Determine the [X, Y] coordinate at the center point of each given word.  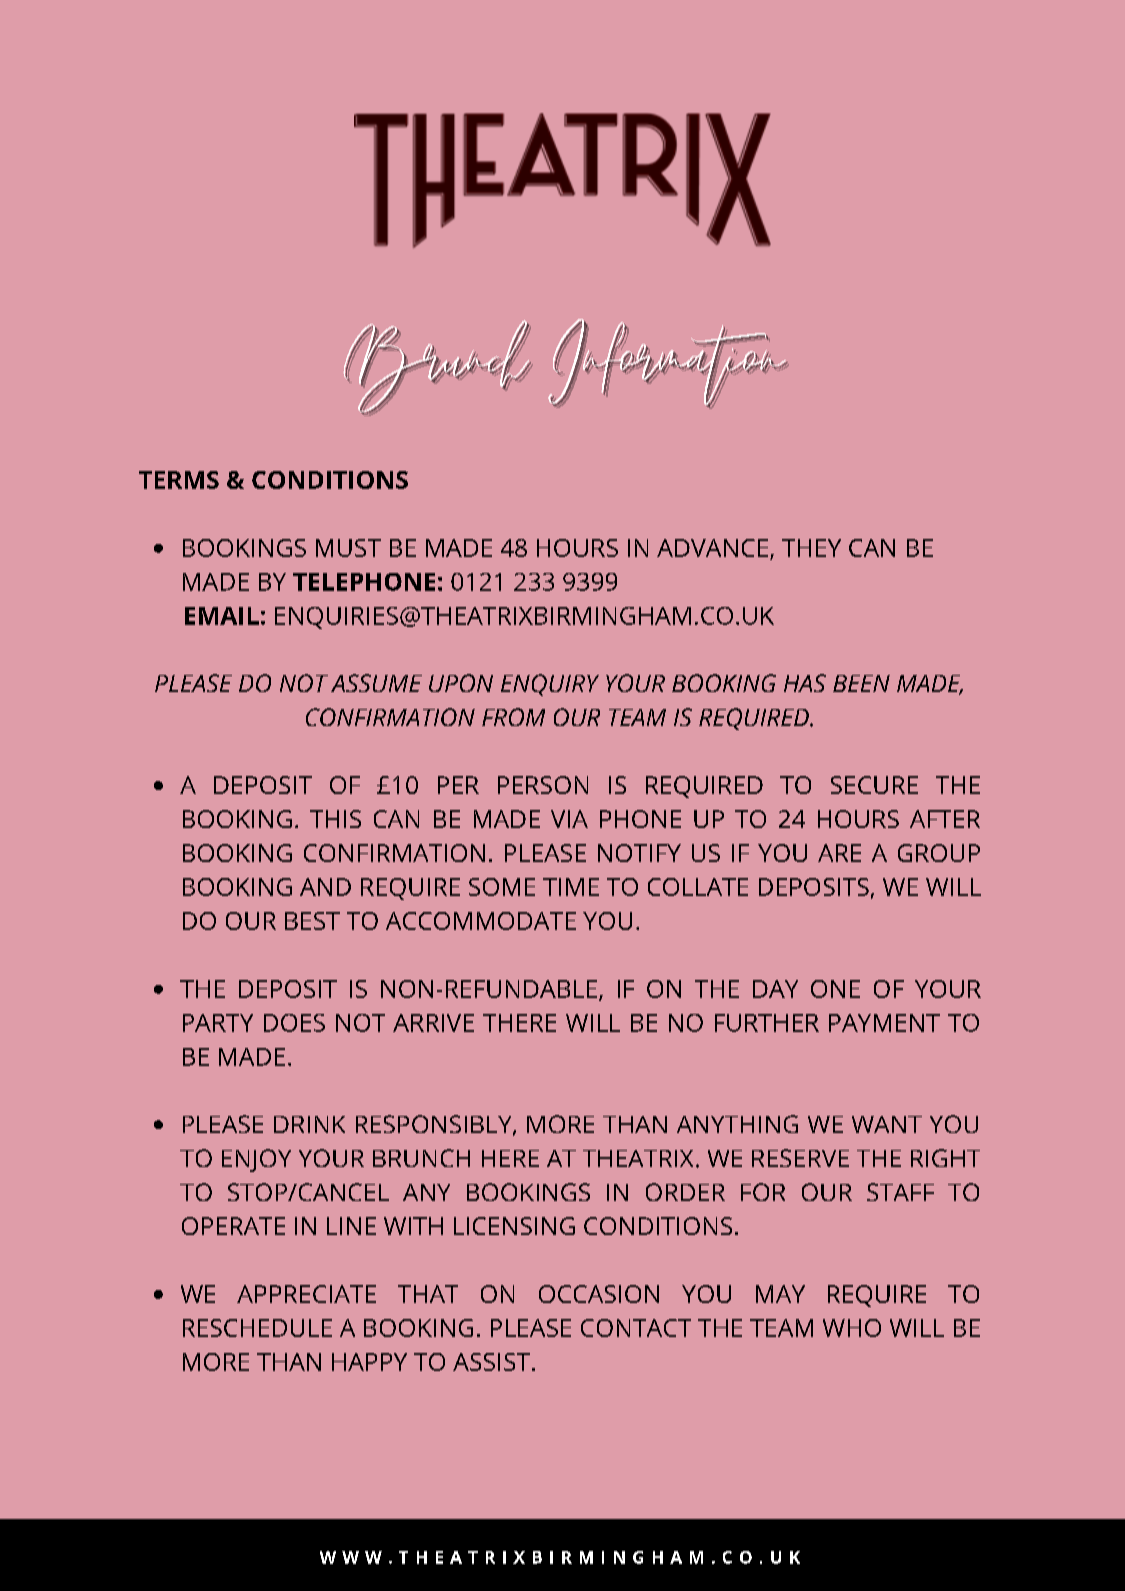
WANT [887, 1124]
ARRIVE [433, 1023]
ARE [839, 853]
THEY [811, 548]
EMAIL [222, 616]
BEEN [861, 683]
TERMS [179, 480]
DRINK [309, 1124]
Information [668, 363]
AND [325, 887]
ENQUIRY [550, 685]
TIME [571, 887]
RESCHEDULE [257, 1328]
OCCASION [599, 1294]
